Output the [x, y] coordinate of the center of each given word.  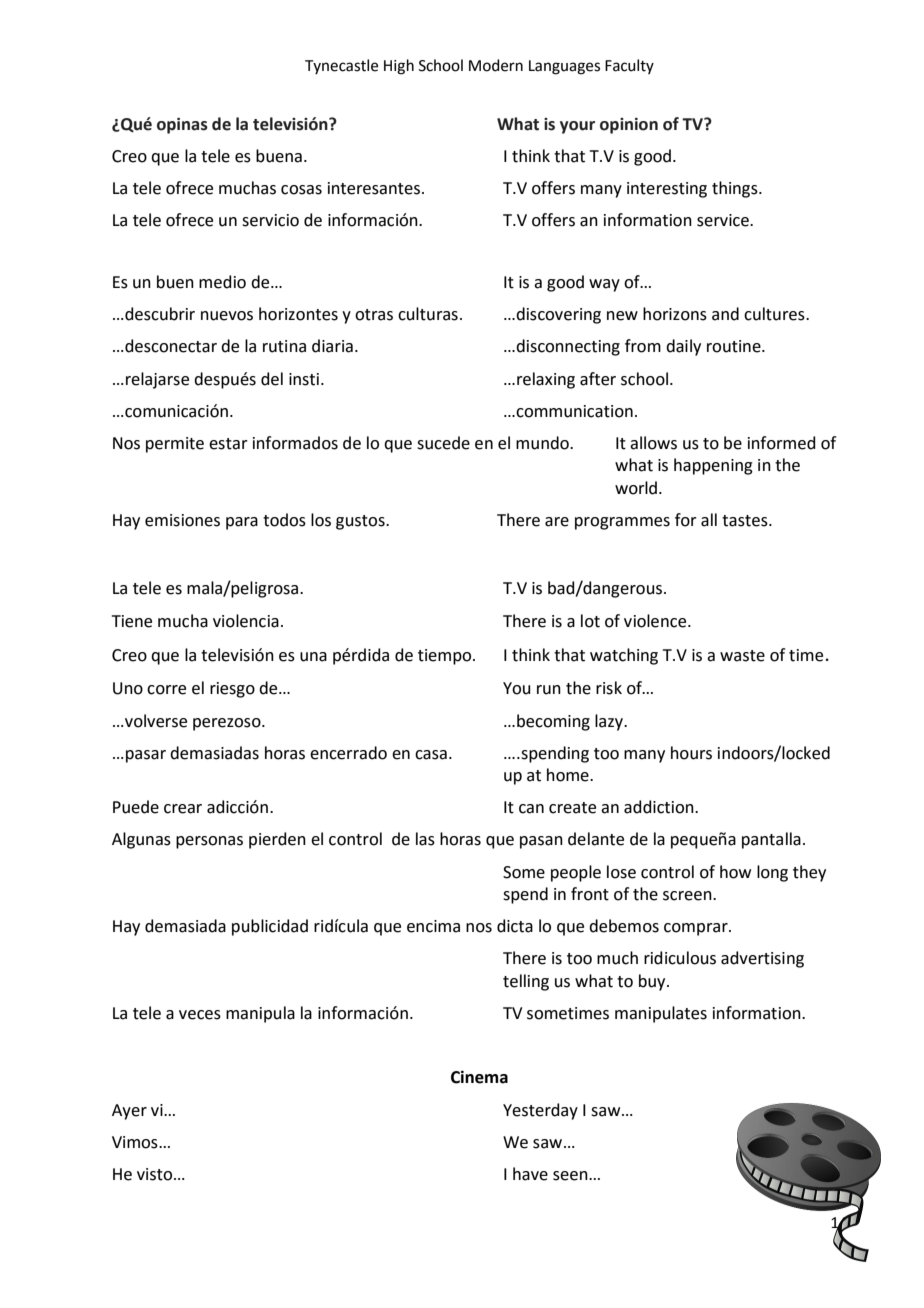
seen [571, 1176]
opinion [629, 125]
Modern [496, 65]
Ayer [129, 1112]
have [530, 1174]
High [399, 67]
